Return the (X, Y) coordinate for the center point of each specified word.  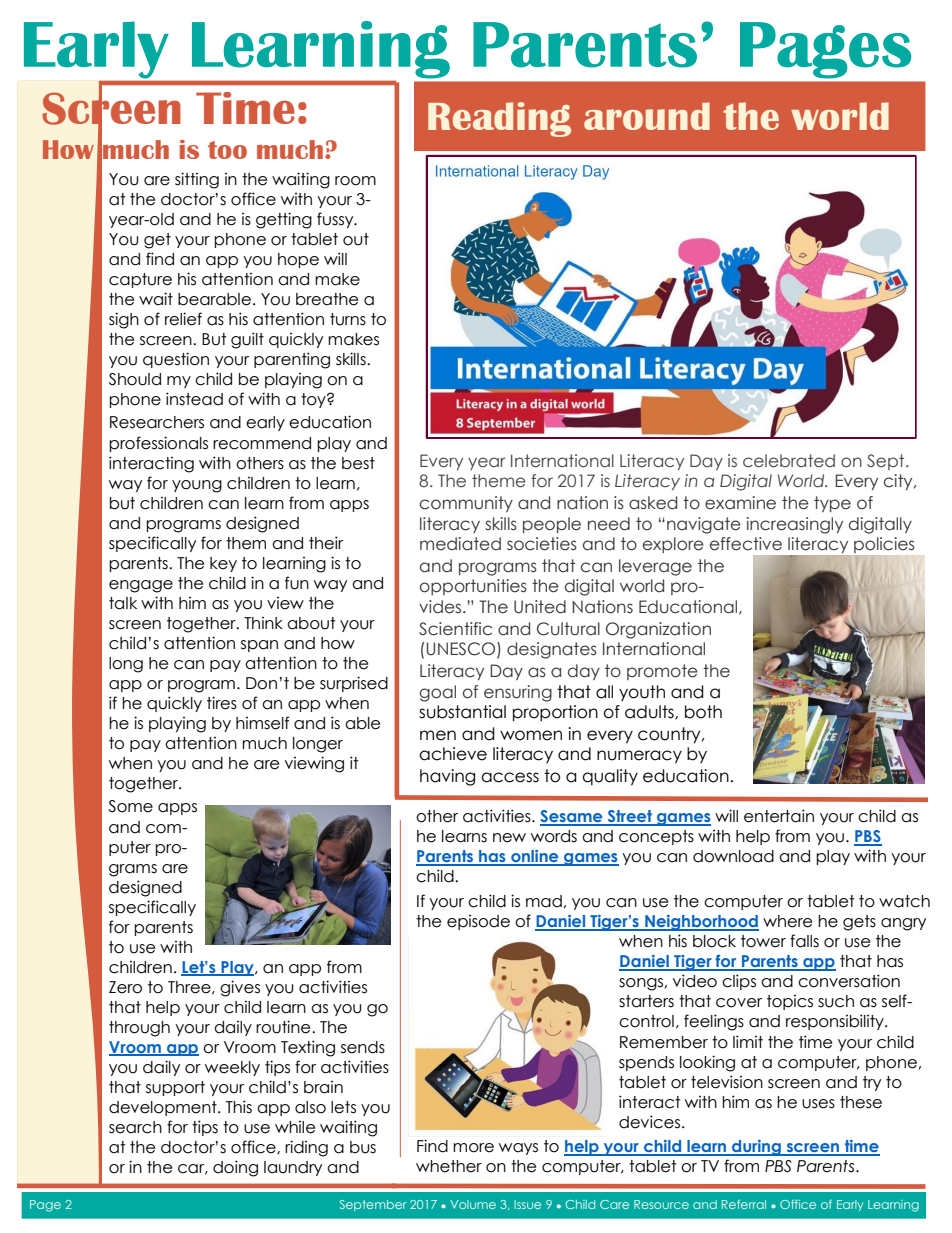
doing (235, 1168)
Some (130, 806)
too (227, 150)
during (756, 1148)
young (197, 486)
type (832, 504)
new (509, 838)
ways (518, 1149)
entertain (779, 816)
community (466, 504)
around (647, 116)
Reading (499, 119)
